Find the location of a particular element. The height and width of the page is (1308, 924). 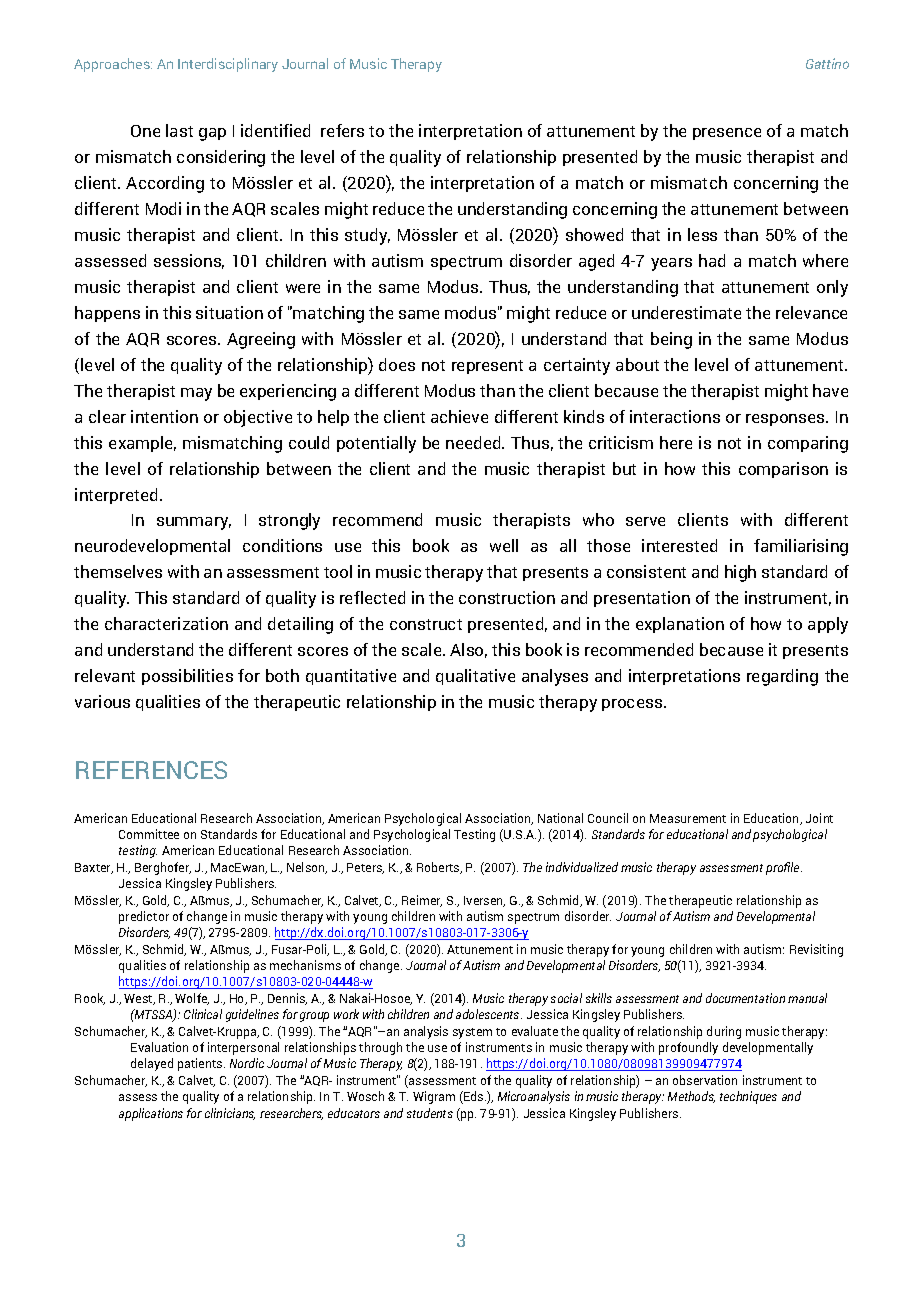

last is located at coordinates (179, 130).
